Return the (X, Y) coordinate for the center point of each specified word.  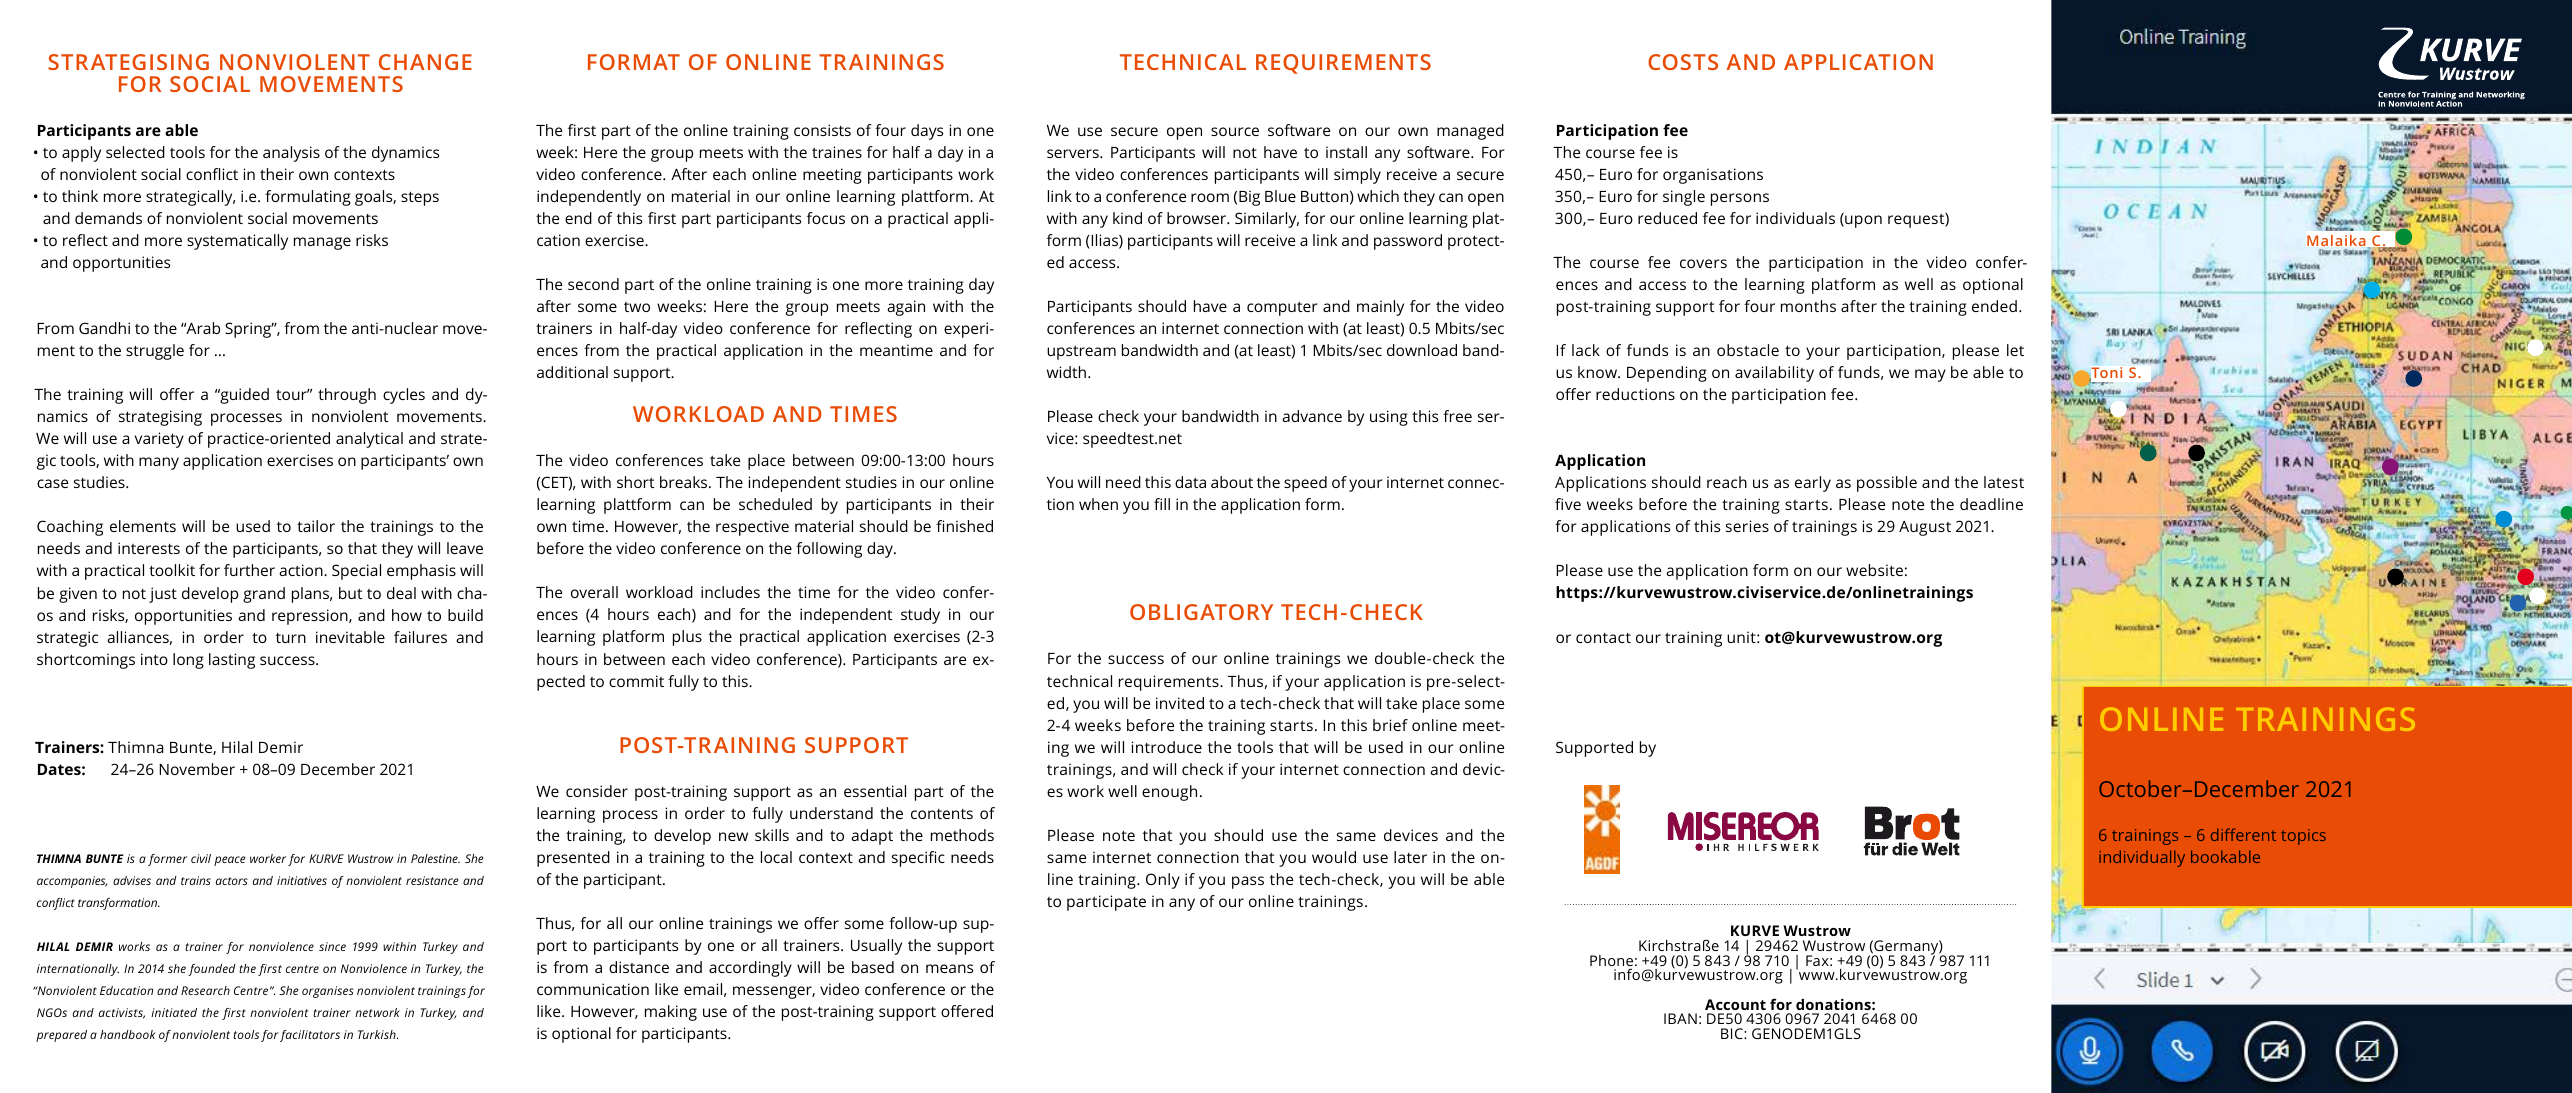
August (1925, 528)
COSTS (1683, 62)
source (1235, 131)
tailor (316, 526)
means (949, 968)
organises (328, 992)
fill (1162, 504)
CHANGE (425, 62)
